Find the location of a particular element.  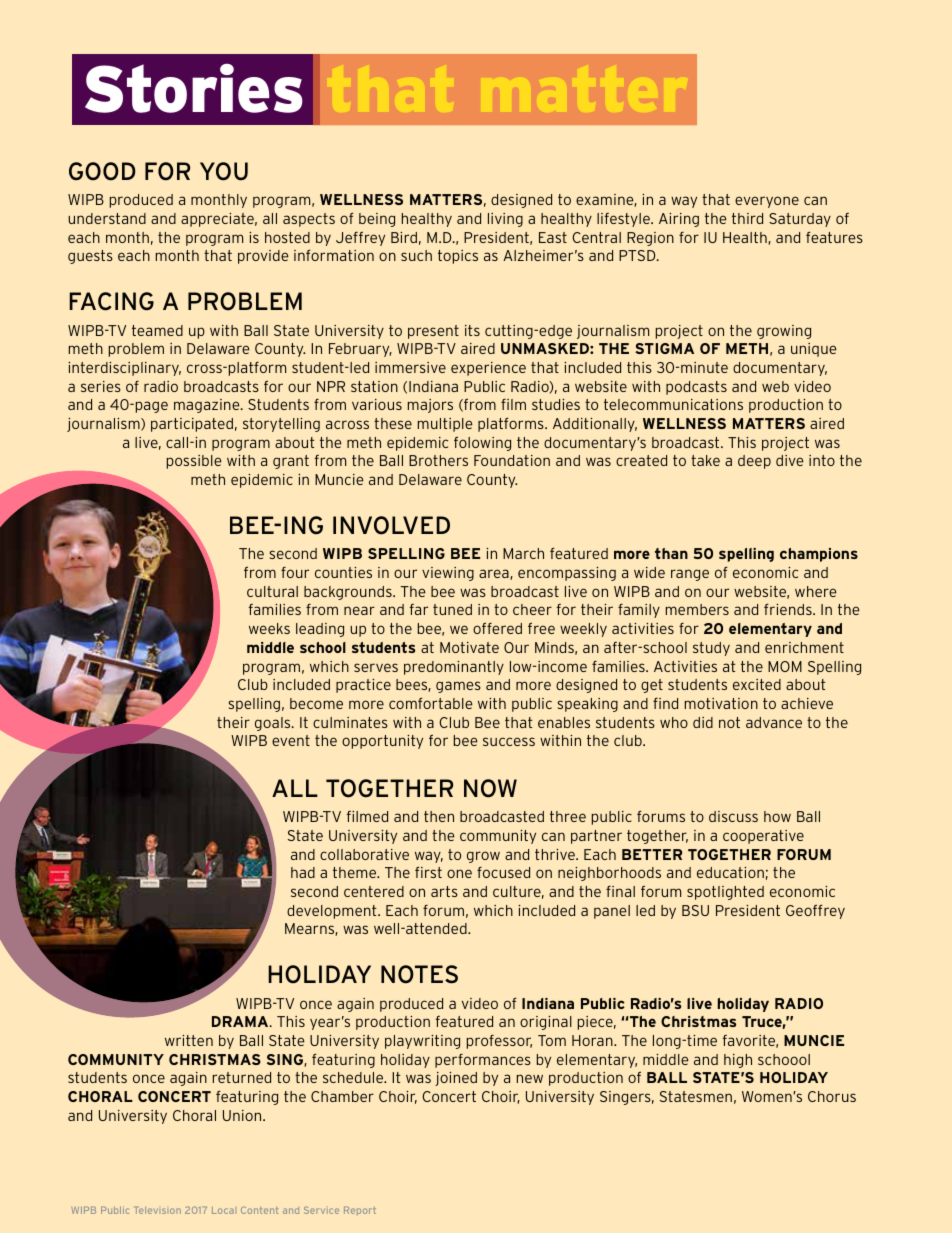

deep is located at coordinates (754, 462).
